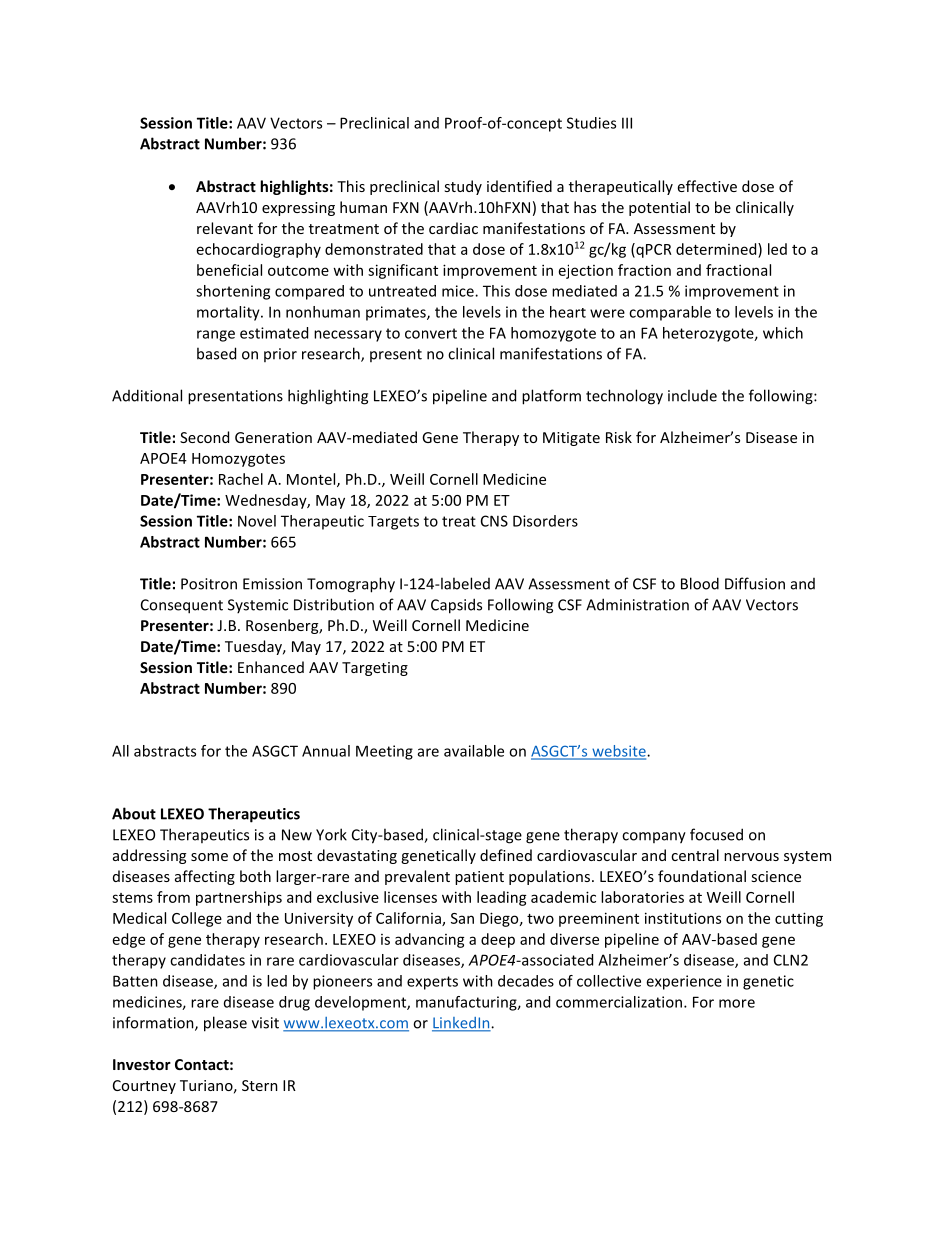 The image size is (952, 1233). I want to click on Second, so click(204, 437).
